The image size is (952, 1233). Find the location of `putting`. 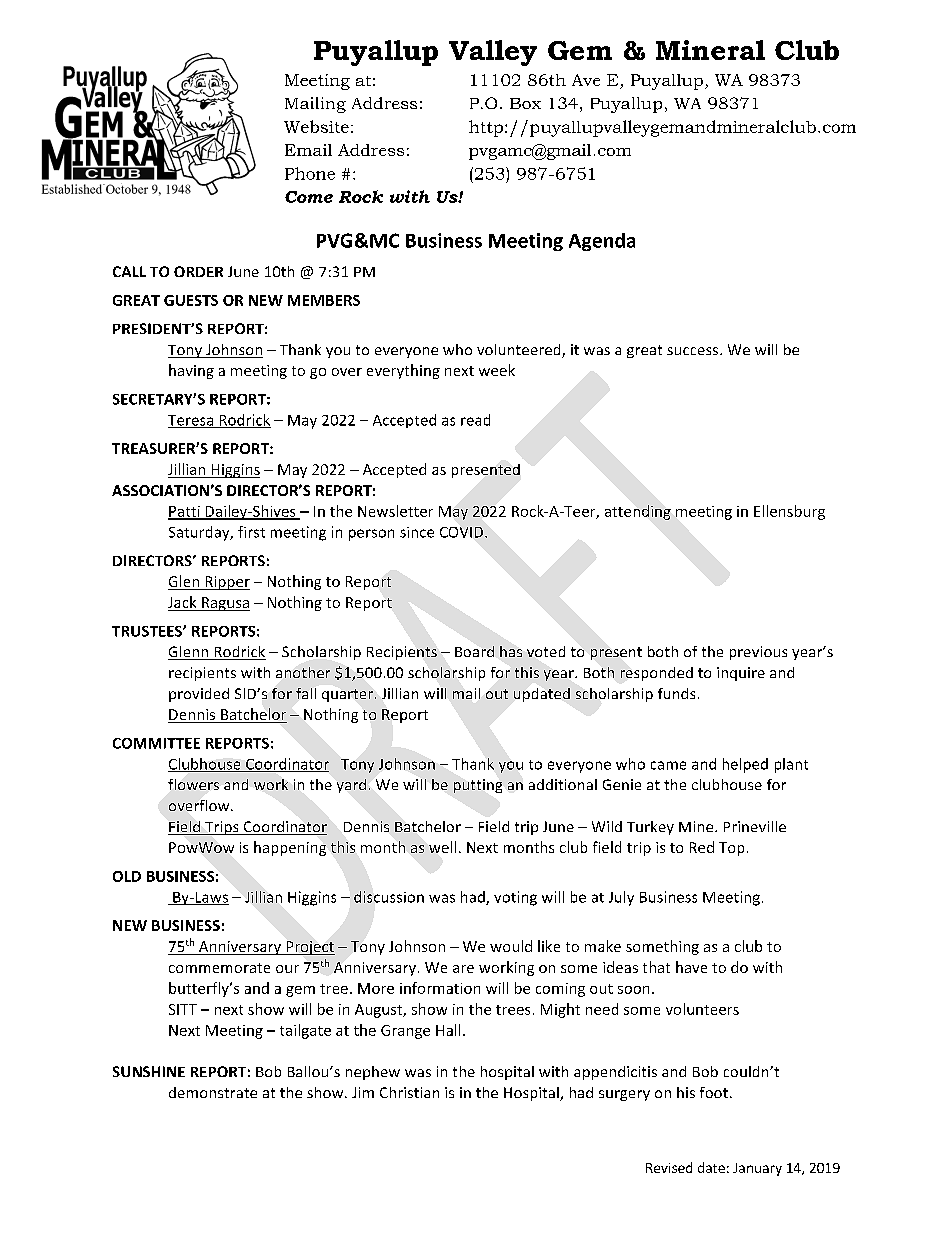

putting is located at coordinates (478, 786).
